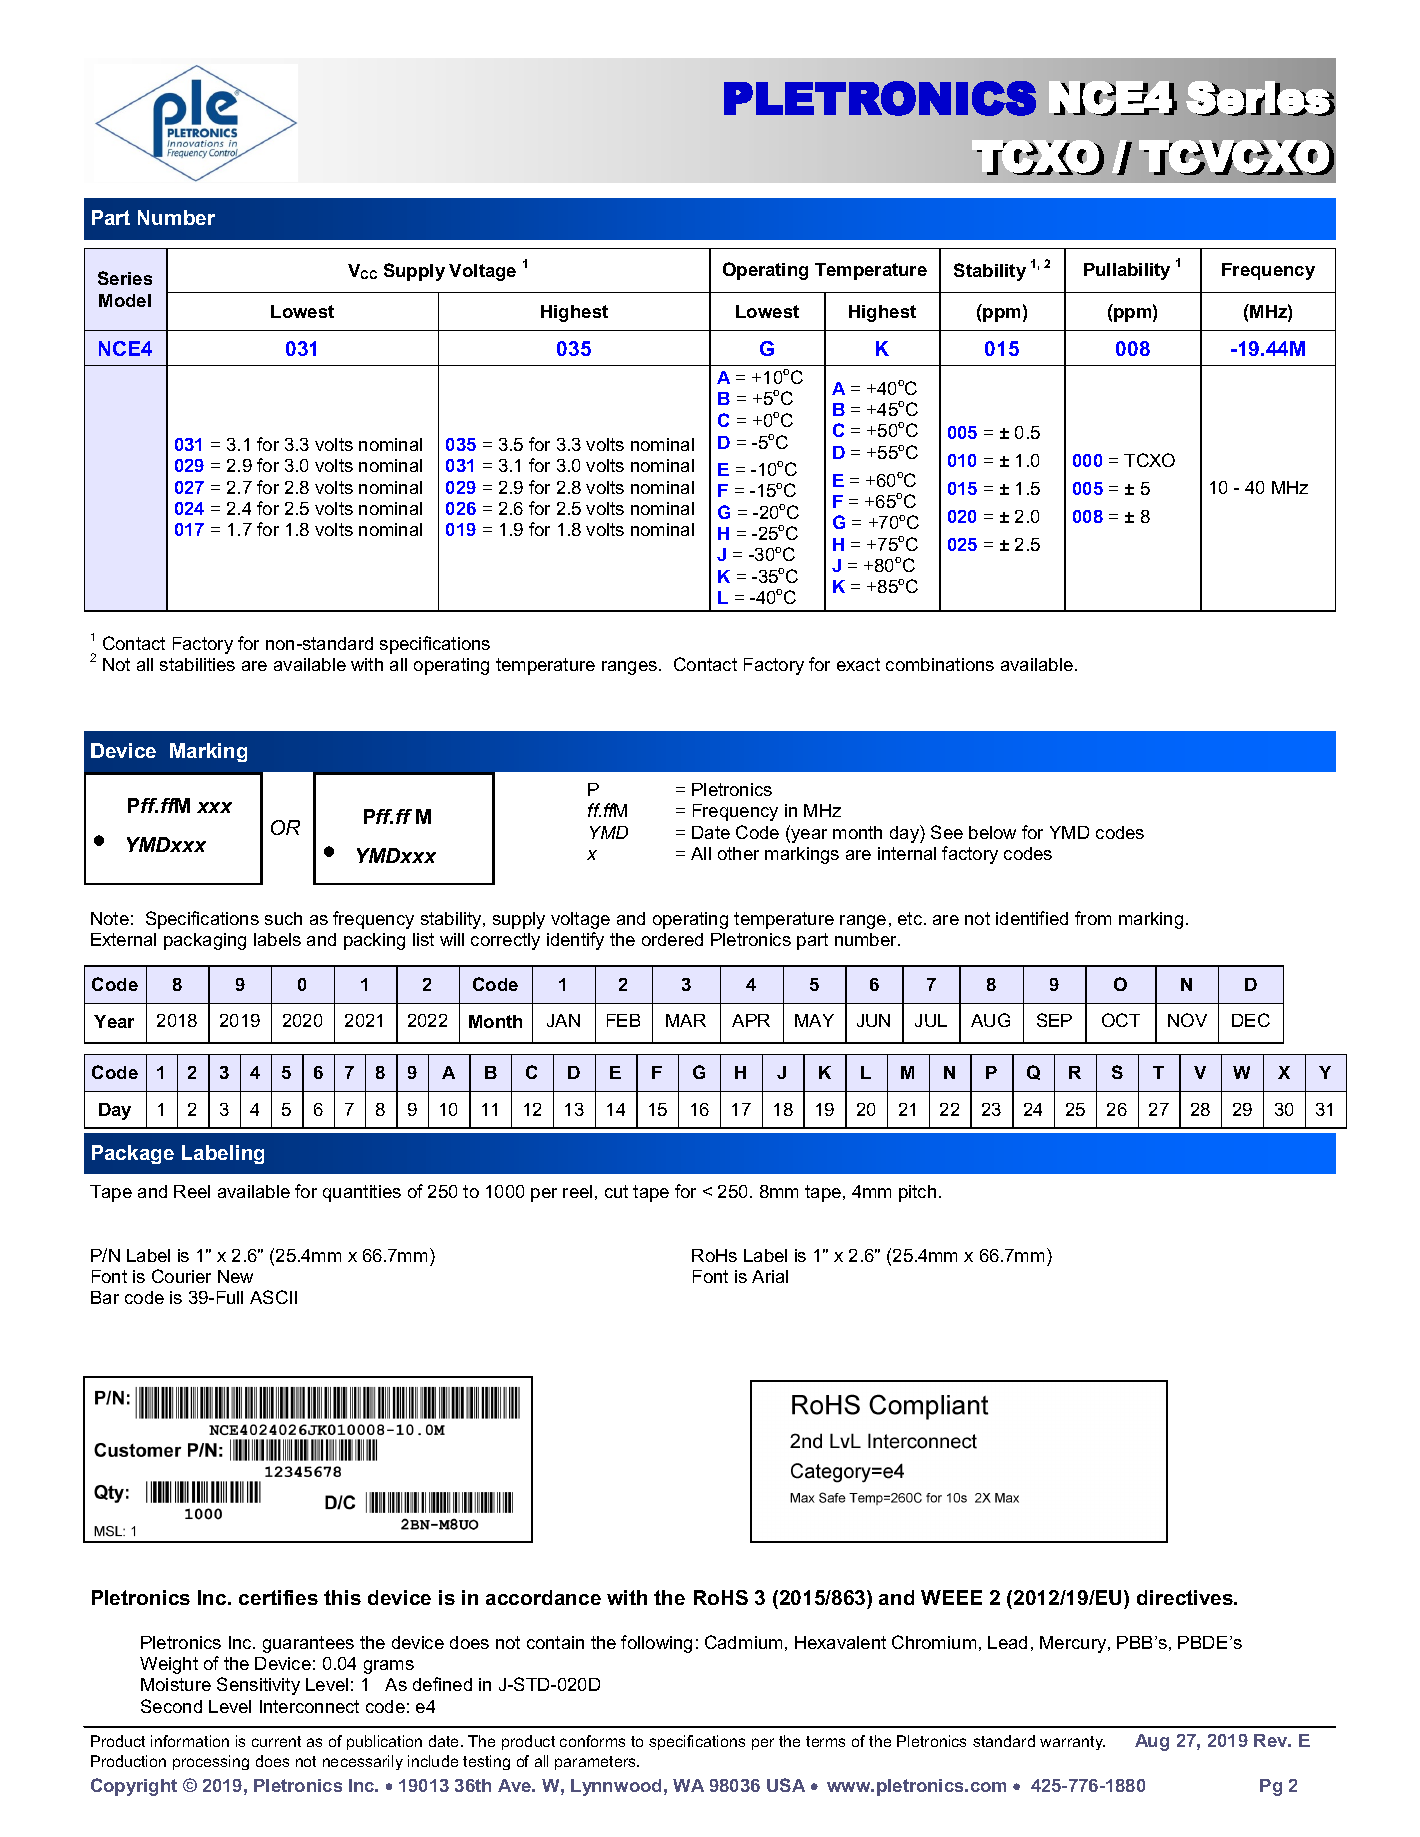 This screenshot has height=1837, width=1420. I want to click on Model, so click(125, 300).
